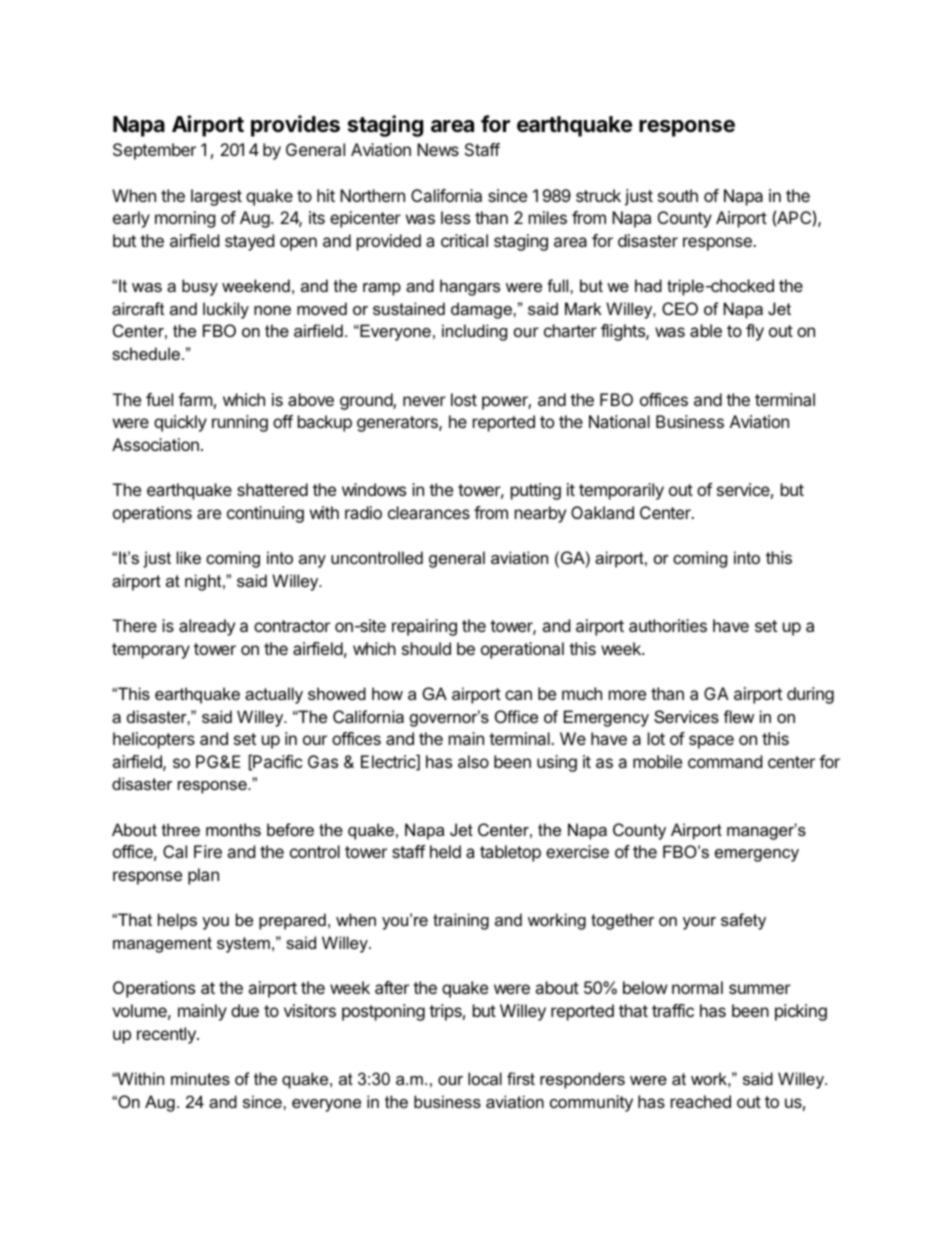 Image resolution: width=952 pixels, height=1233 pixels. Describe the element at coordinates (678, 195) in the screenshot. I see `south` at that location.
